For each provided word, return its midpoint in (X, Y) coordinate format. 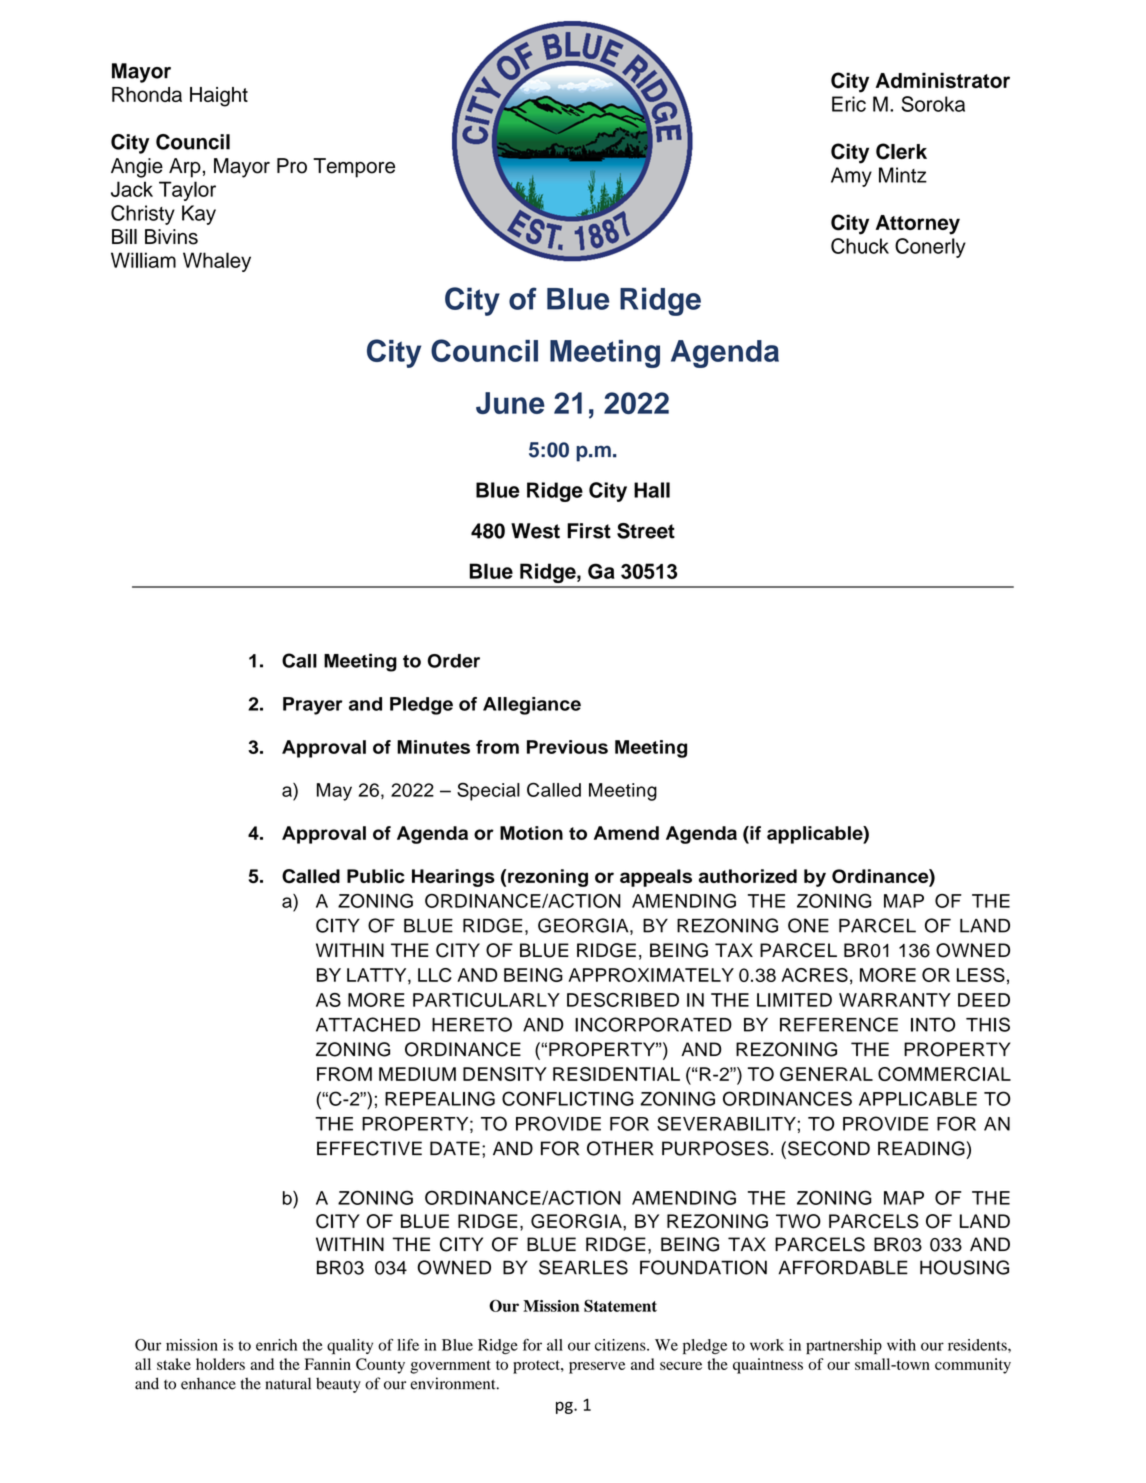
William (143, 260)
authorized (748, 876)
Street (646, 531)
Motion (531, 833)
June (510, 403)
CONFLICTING (568, 1098)
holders (220, 1364)
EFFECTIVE (369, 1148)
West (535, 531)
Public (376, 876)
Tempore (354, 168)
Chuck (860, 246)
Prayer (313, 706)
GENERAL (826, 1074)
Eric (849, 104)
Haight (219, 97)
